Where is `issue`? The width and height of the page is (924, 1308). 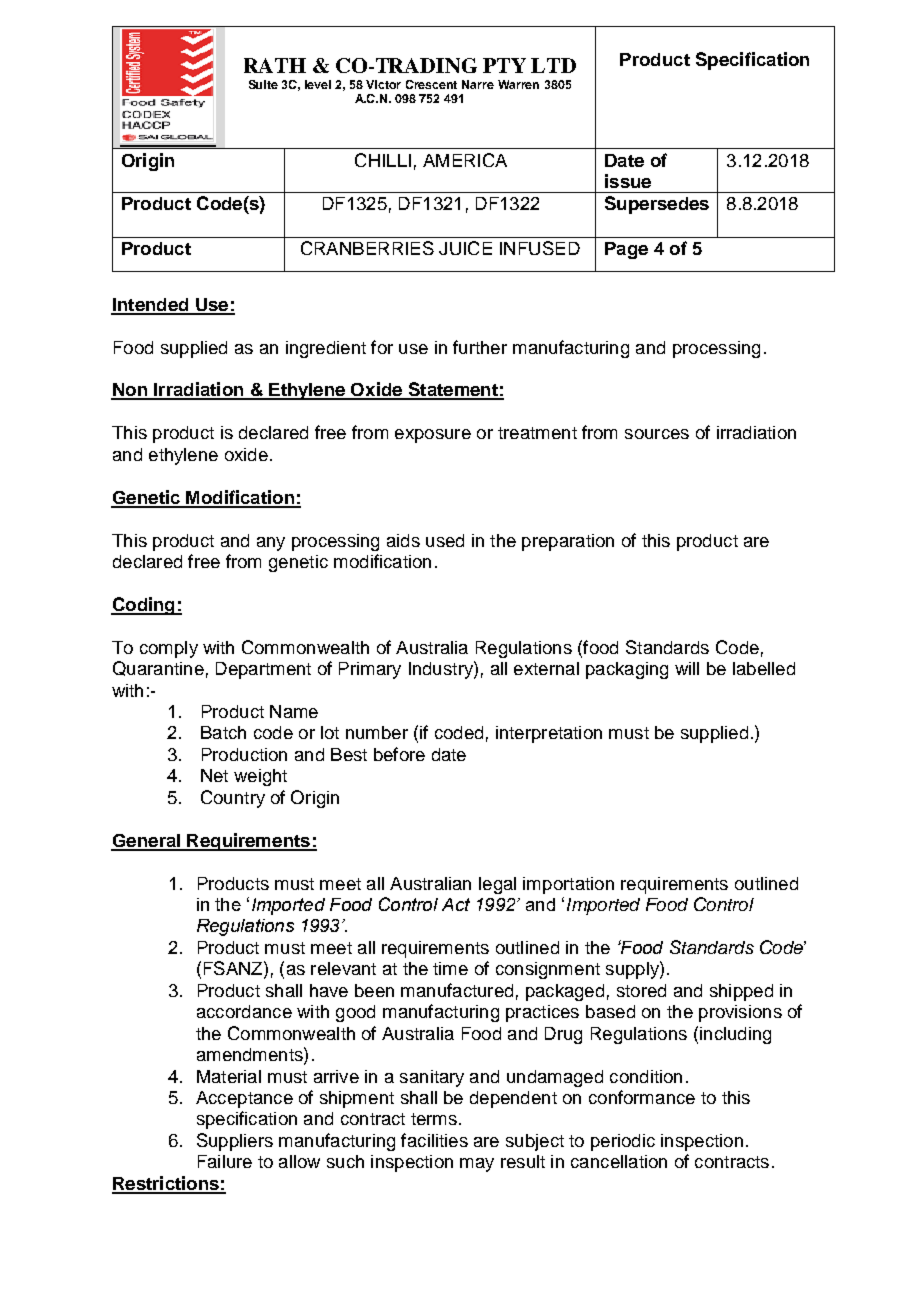
issue is located at coordinates (628, 181).
